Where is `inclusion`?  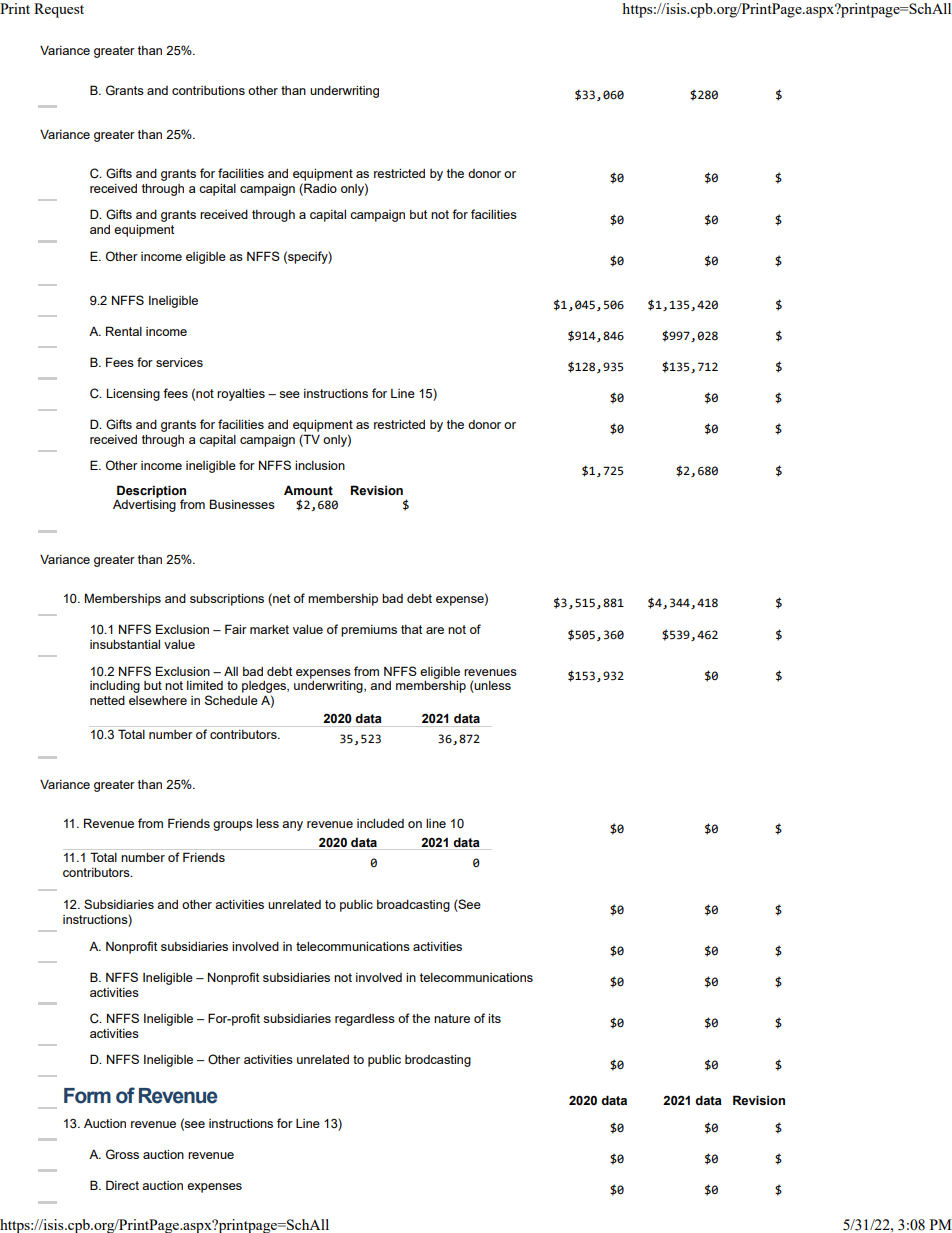 inclusion is located at coordinates (320, 465).
